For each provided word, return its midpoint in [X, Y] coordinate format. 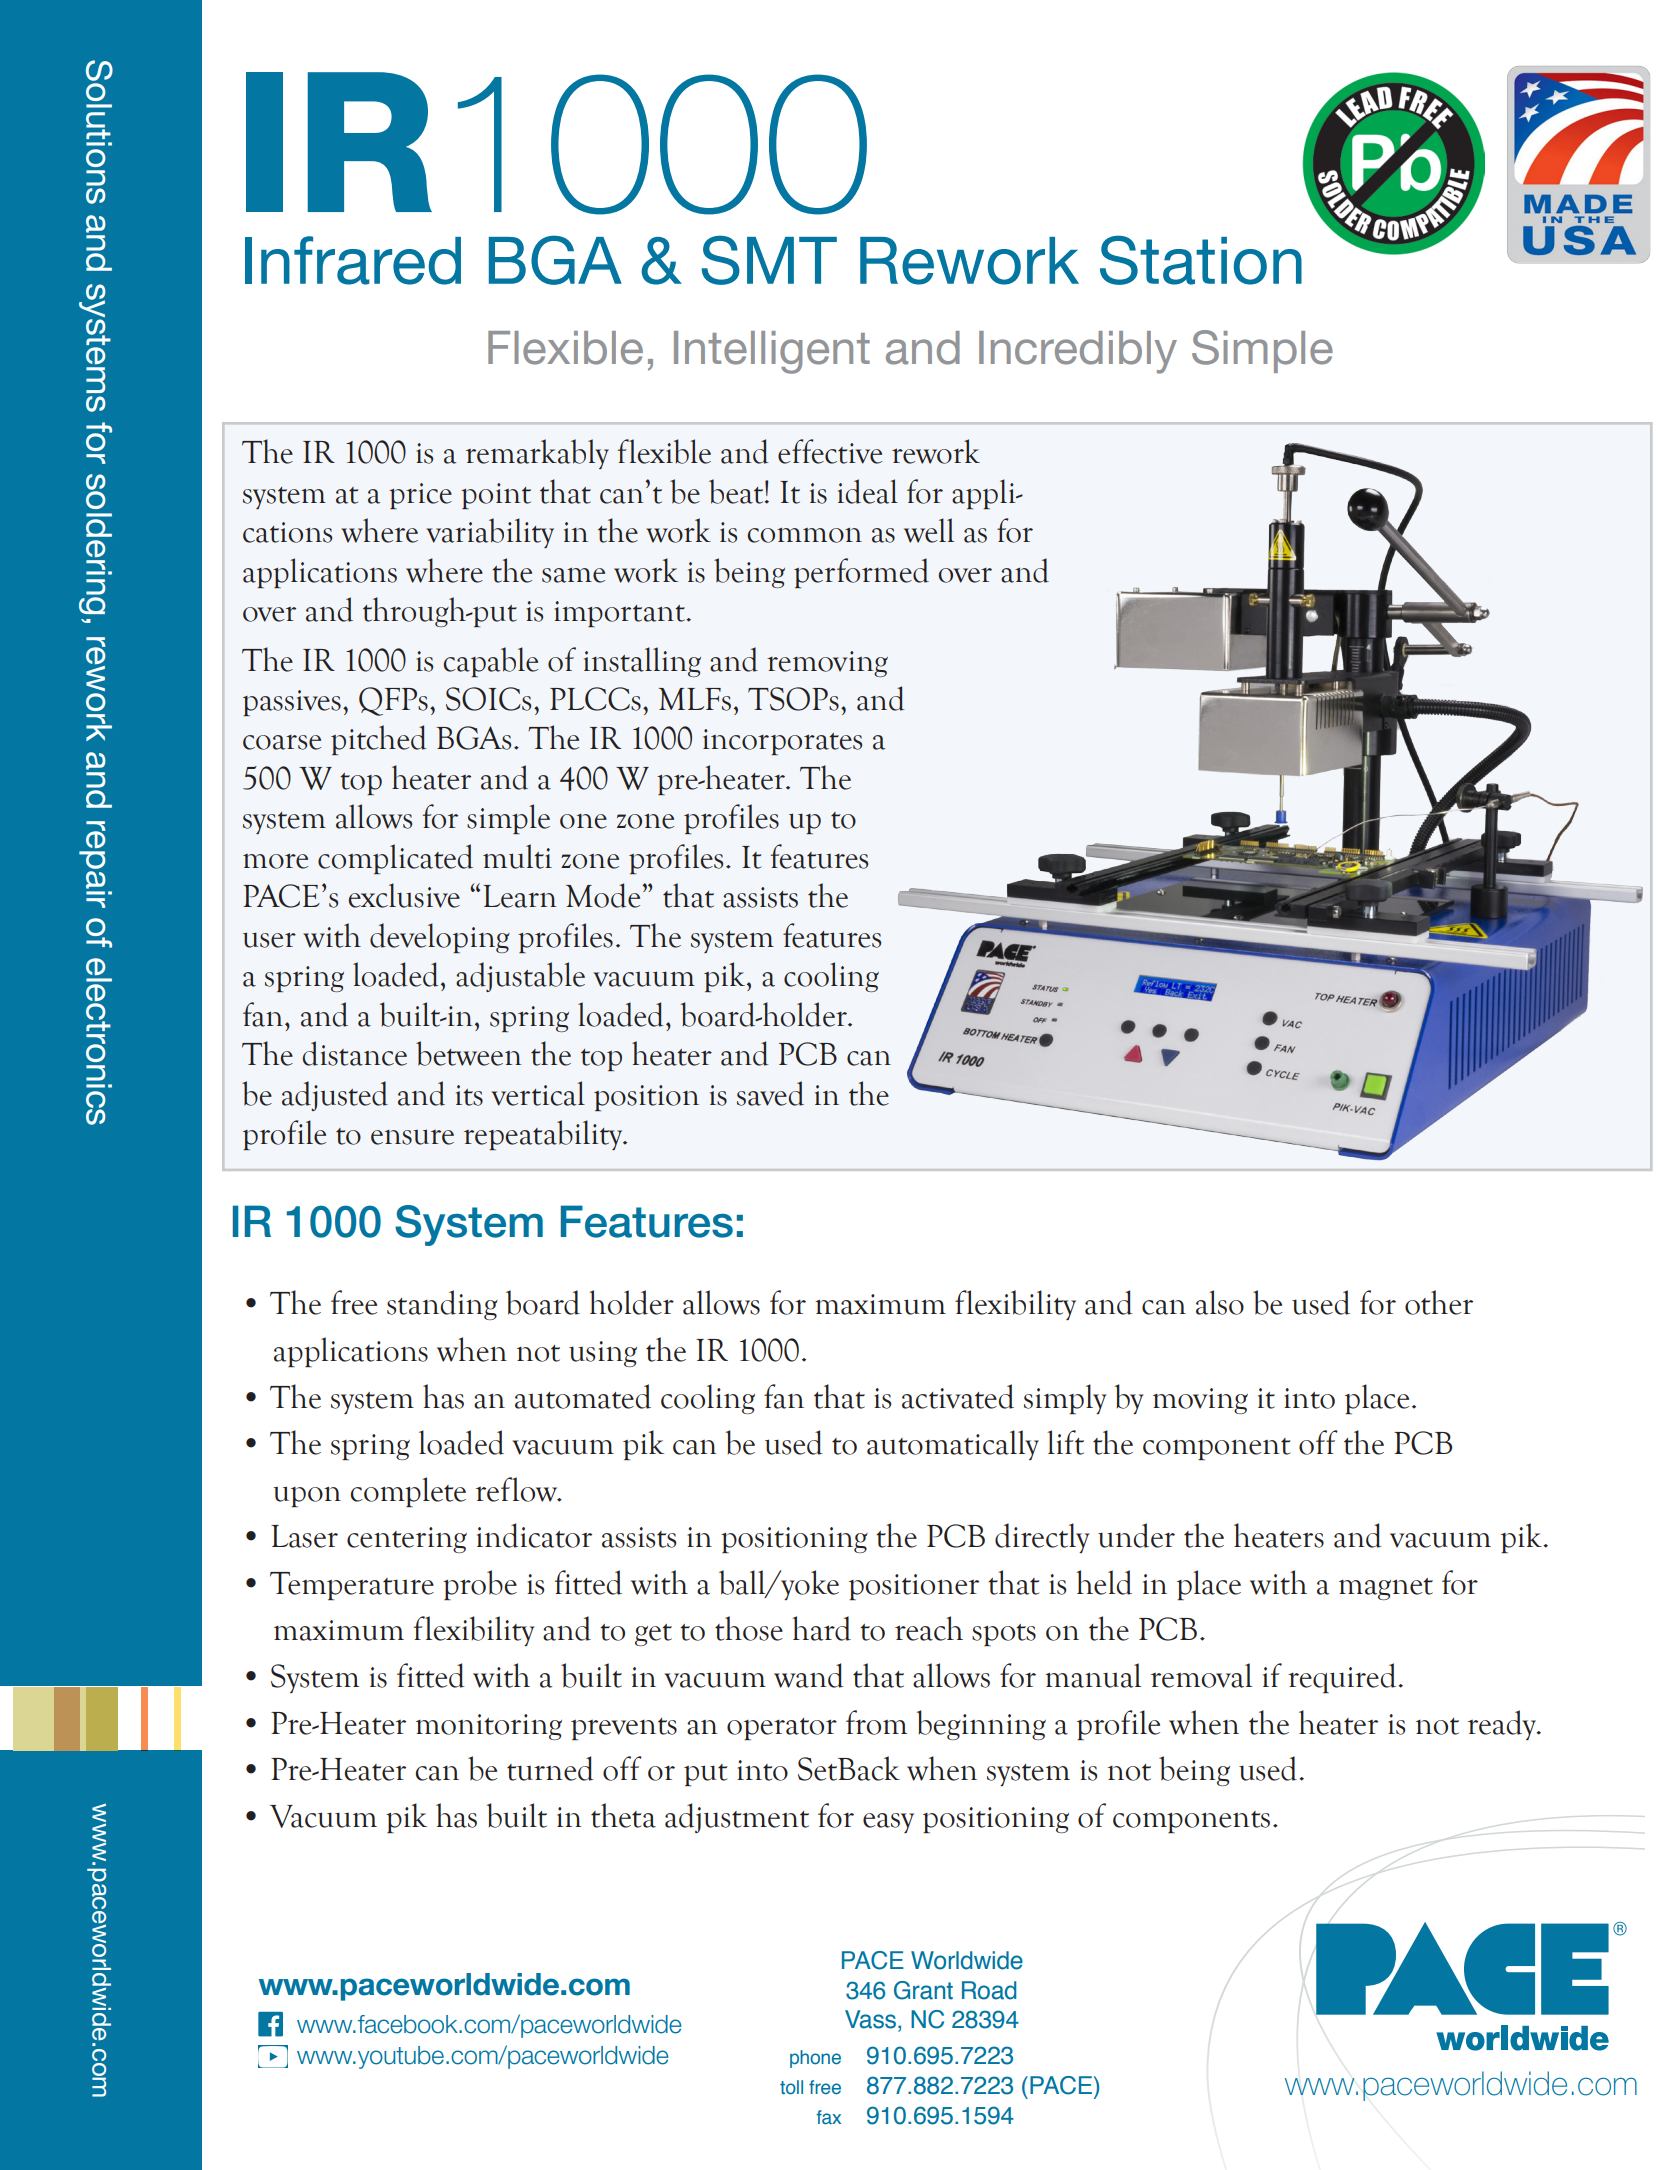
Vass [870, 2019]
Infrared [353, 260]
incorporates [782, 742]
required [1343, 1678]
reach [929, 1628]
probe [480, 1585]
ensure [412, 1137]
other [1439, 1302]
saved [770, 1093]
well [929, 530]
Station [1201, 260]
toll [791, 2087]
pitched [378, 740]
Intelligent [772, 352]
